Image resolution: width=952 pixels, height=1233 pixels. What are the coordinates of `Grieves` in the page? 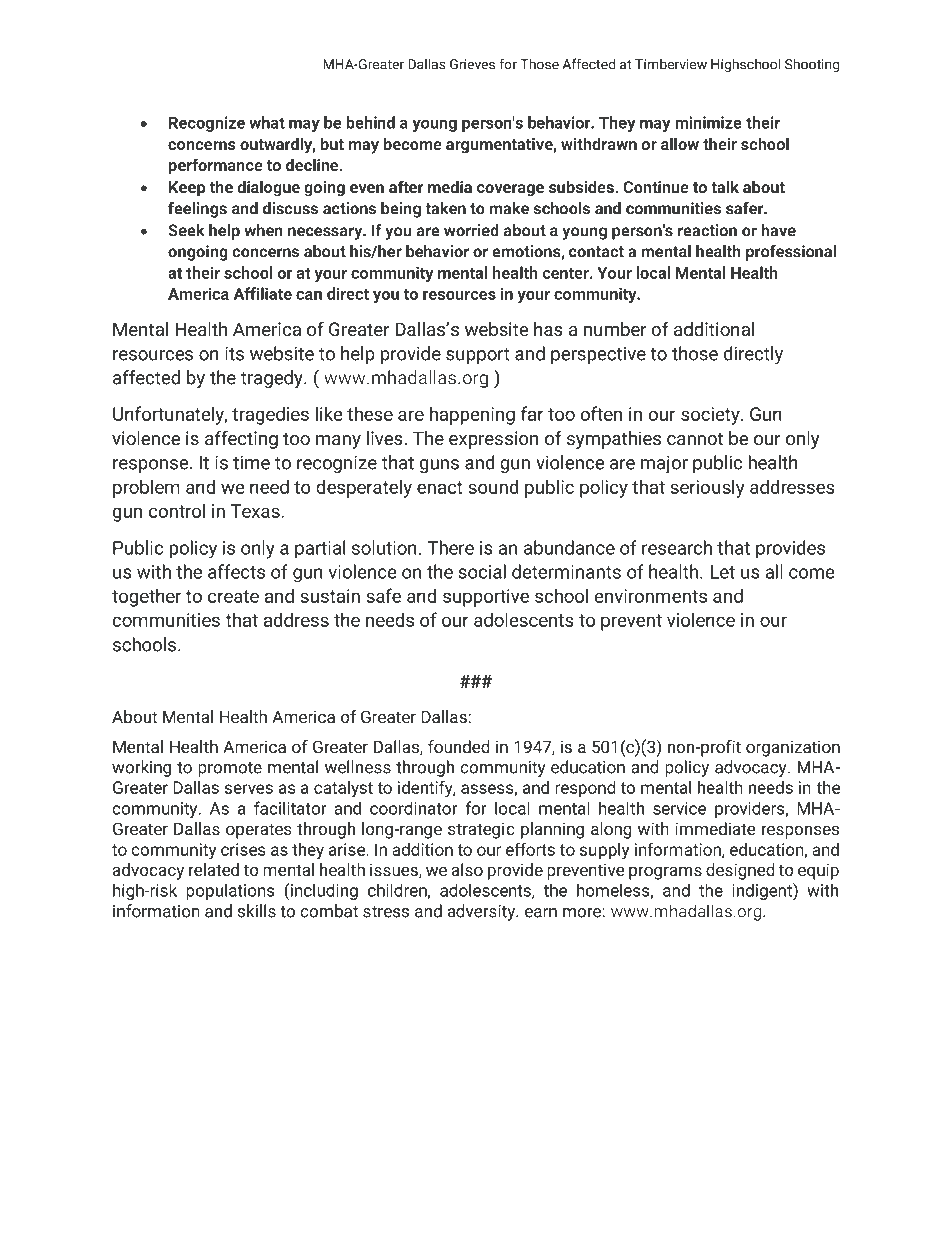 It's located at (472, 64).
